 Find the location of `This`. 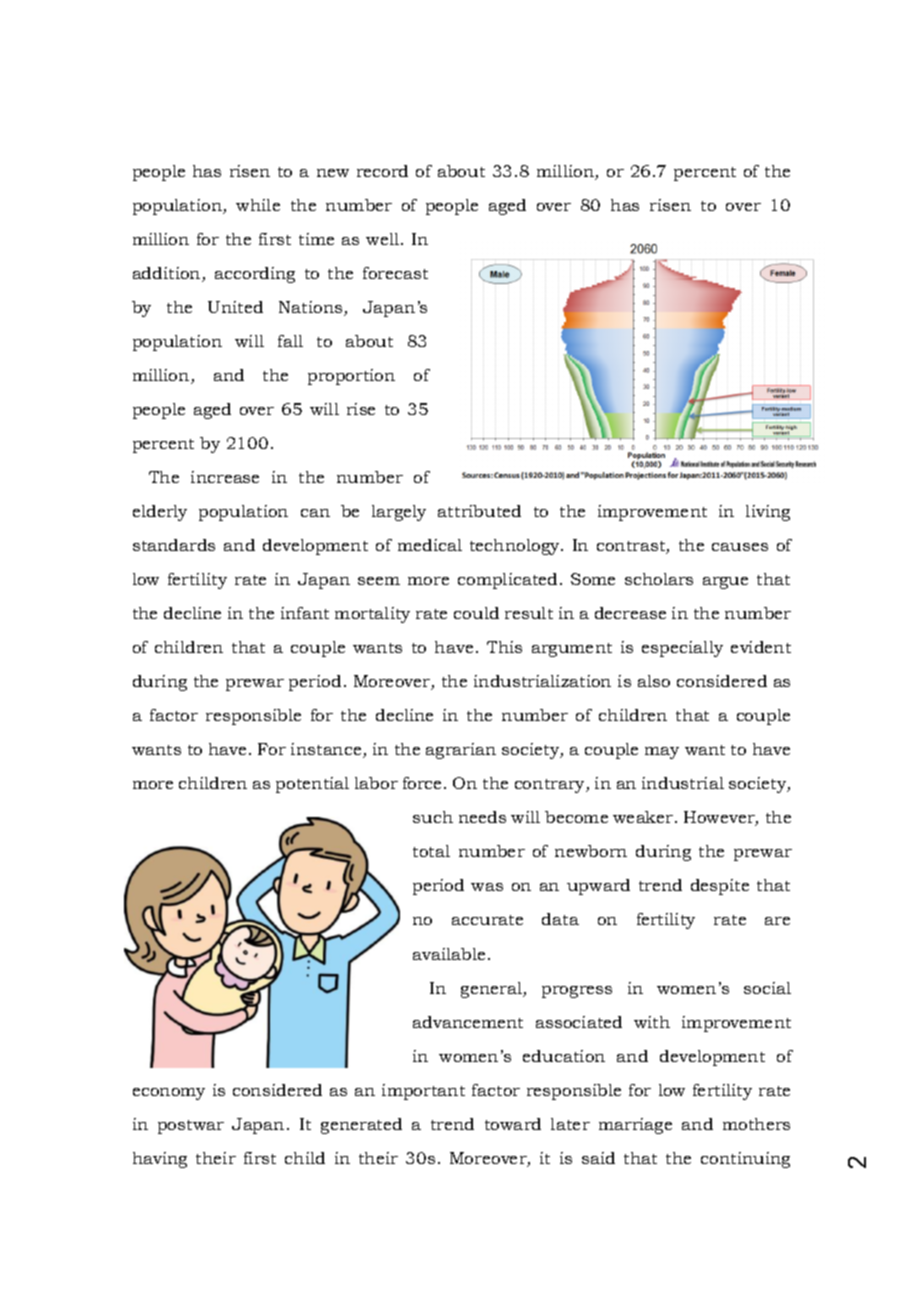

This is located at coordinates (504, 647).
